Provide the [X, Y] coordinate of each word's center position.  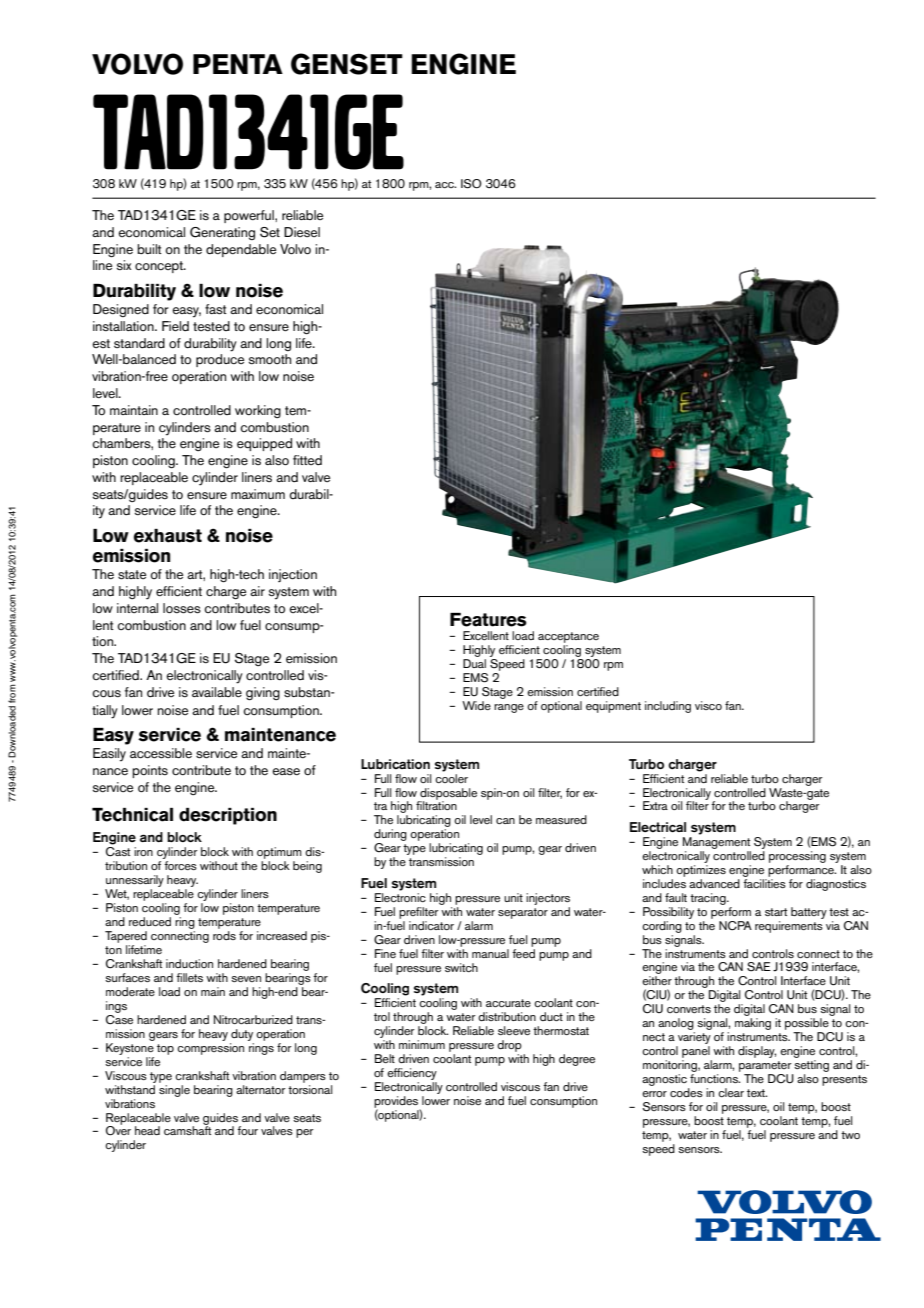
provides [397, 1103]
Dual [474, 663]
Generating [222, 233]
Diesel [302, 232]
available [217, 692]
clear [731, 1092]
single [174, 1089]
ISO [471, 184]
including [668, 707]
